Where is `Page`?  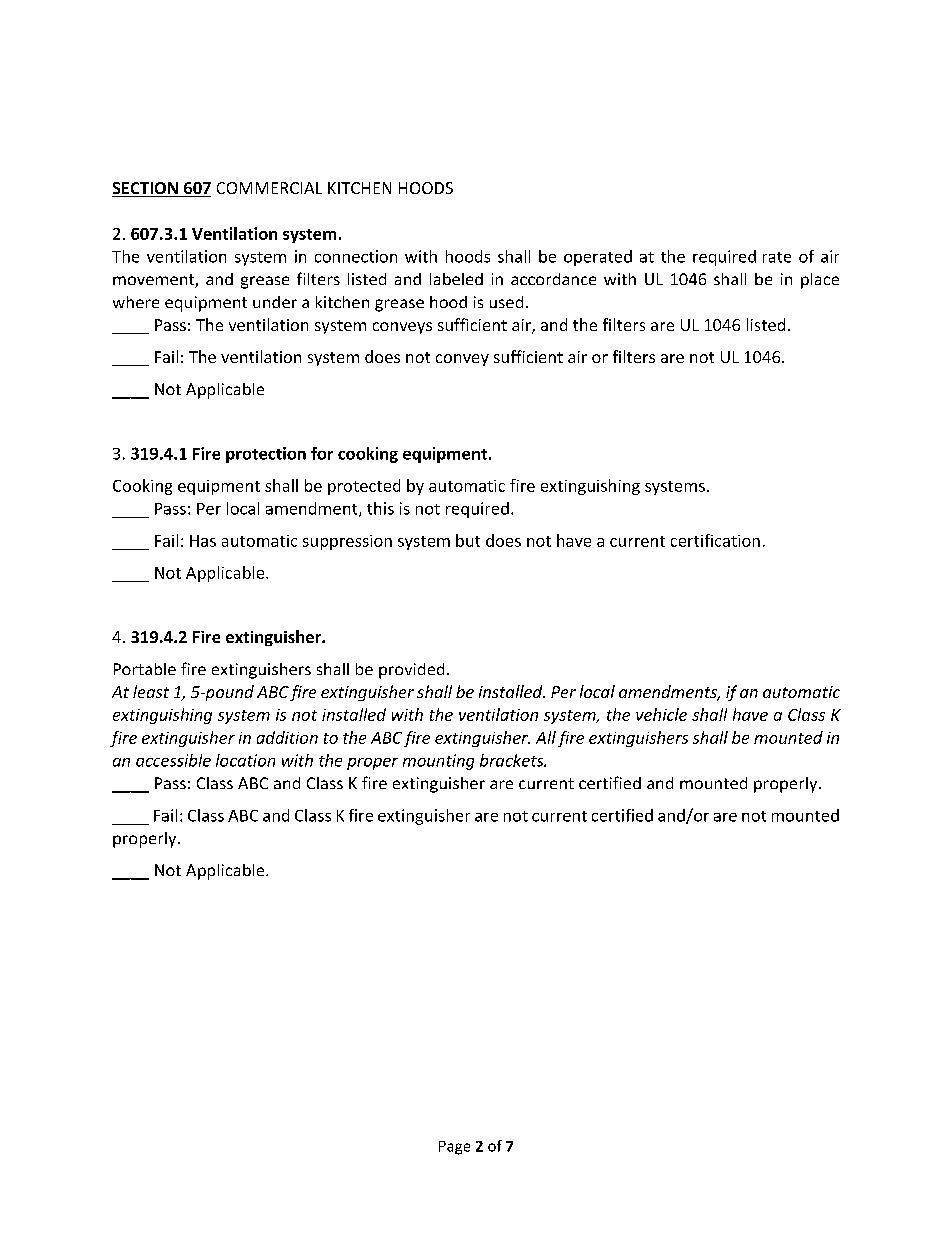 Page is located at coordinates (454, 1148).
